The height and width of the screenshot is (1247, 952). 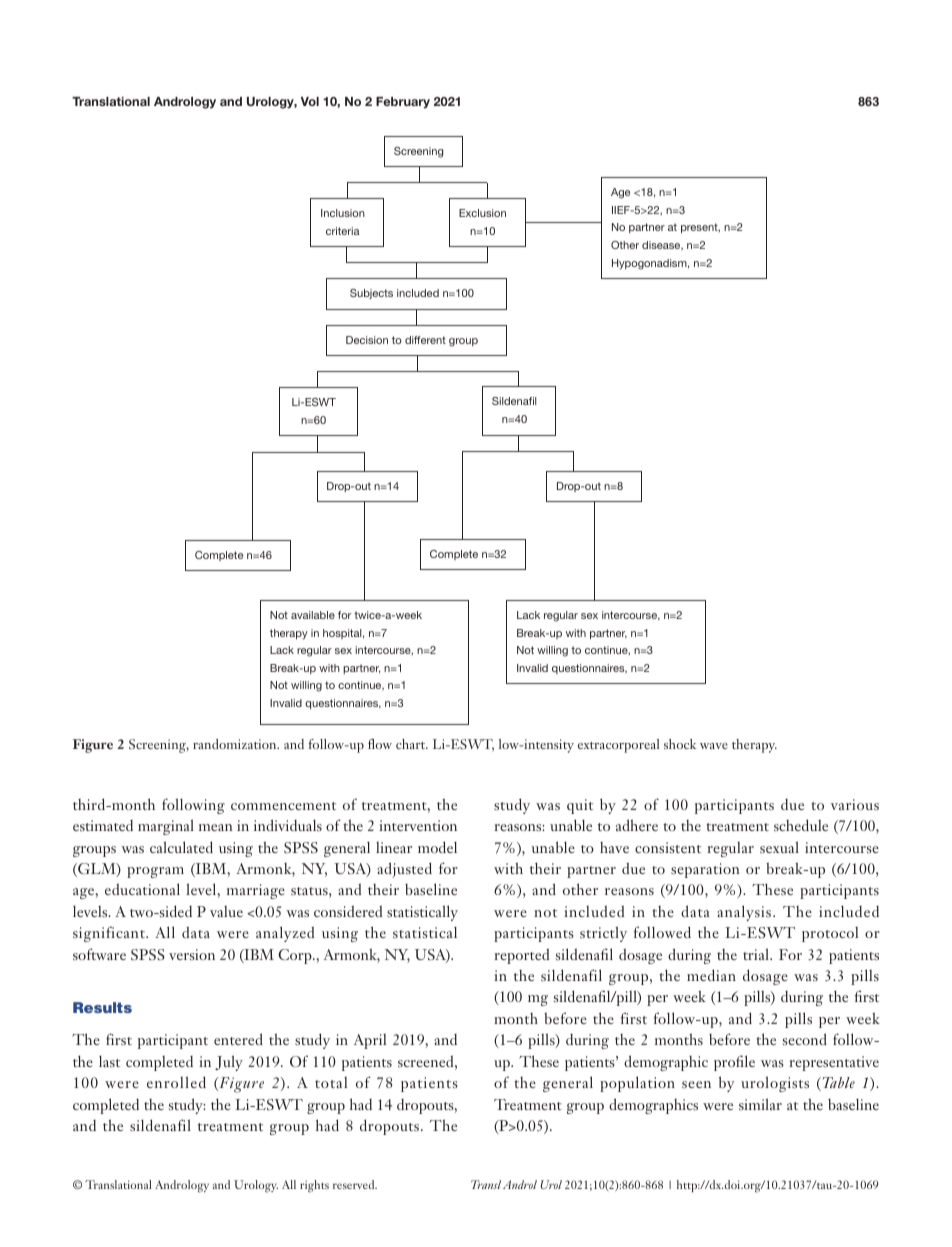 I want to click on chart, so click(x=412, y=744).
